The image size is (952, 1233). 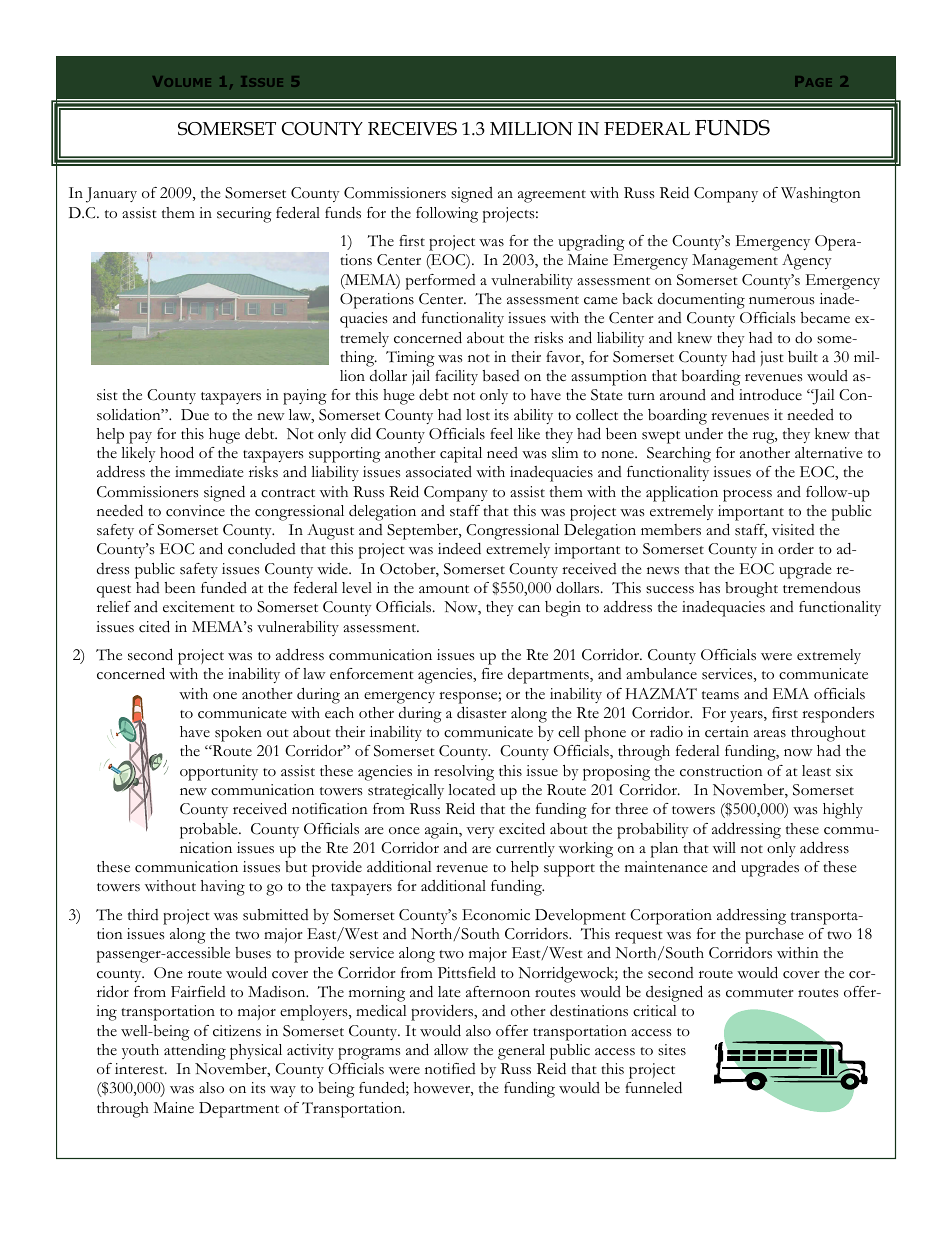 I want to click on attending, so click(x=195, y=1052).
